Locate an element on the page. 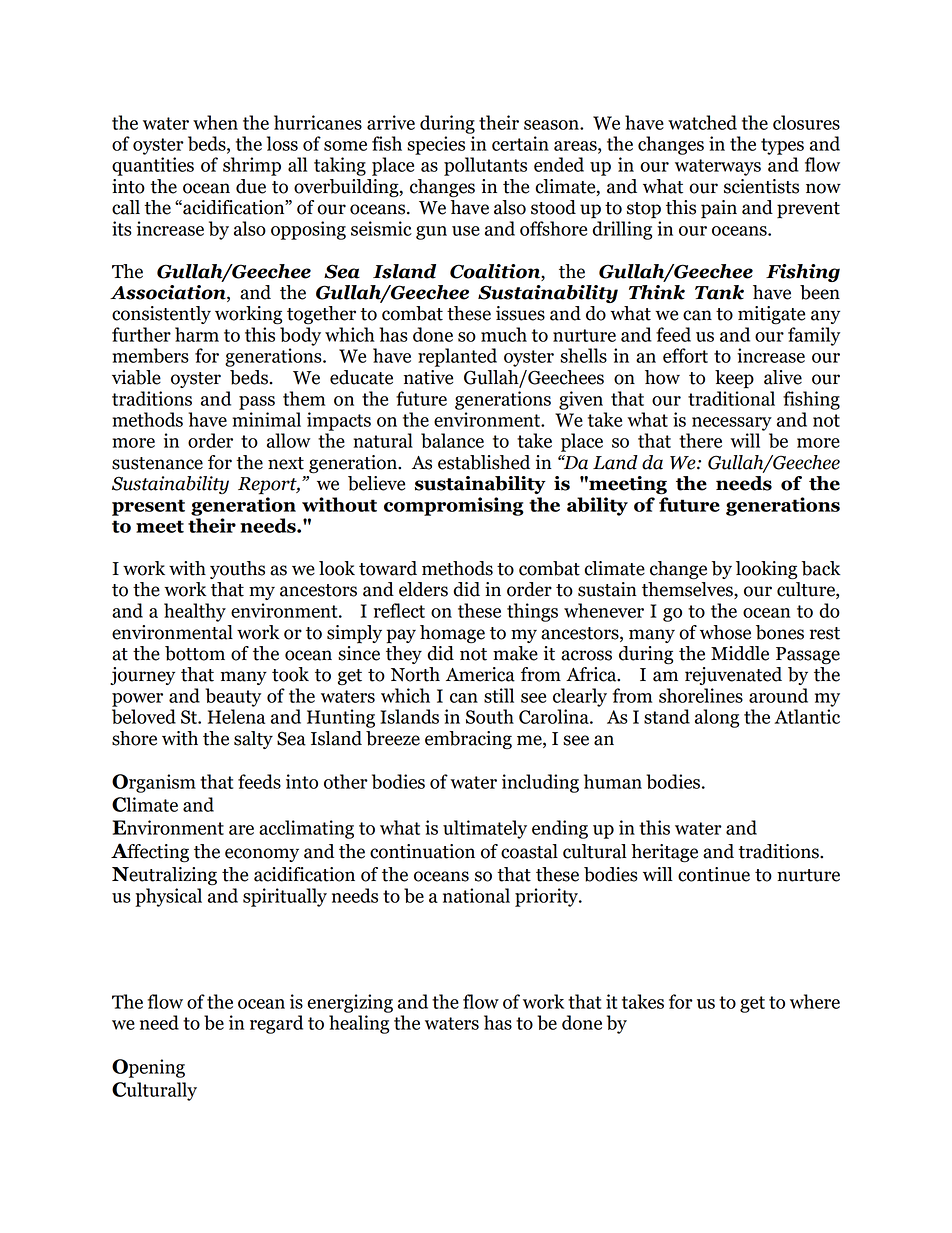 Image resolution: width=952 pixels, height=1233 pixels. Helena is located at coordinates (236, 716).
